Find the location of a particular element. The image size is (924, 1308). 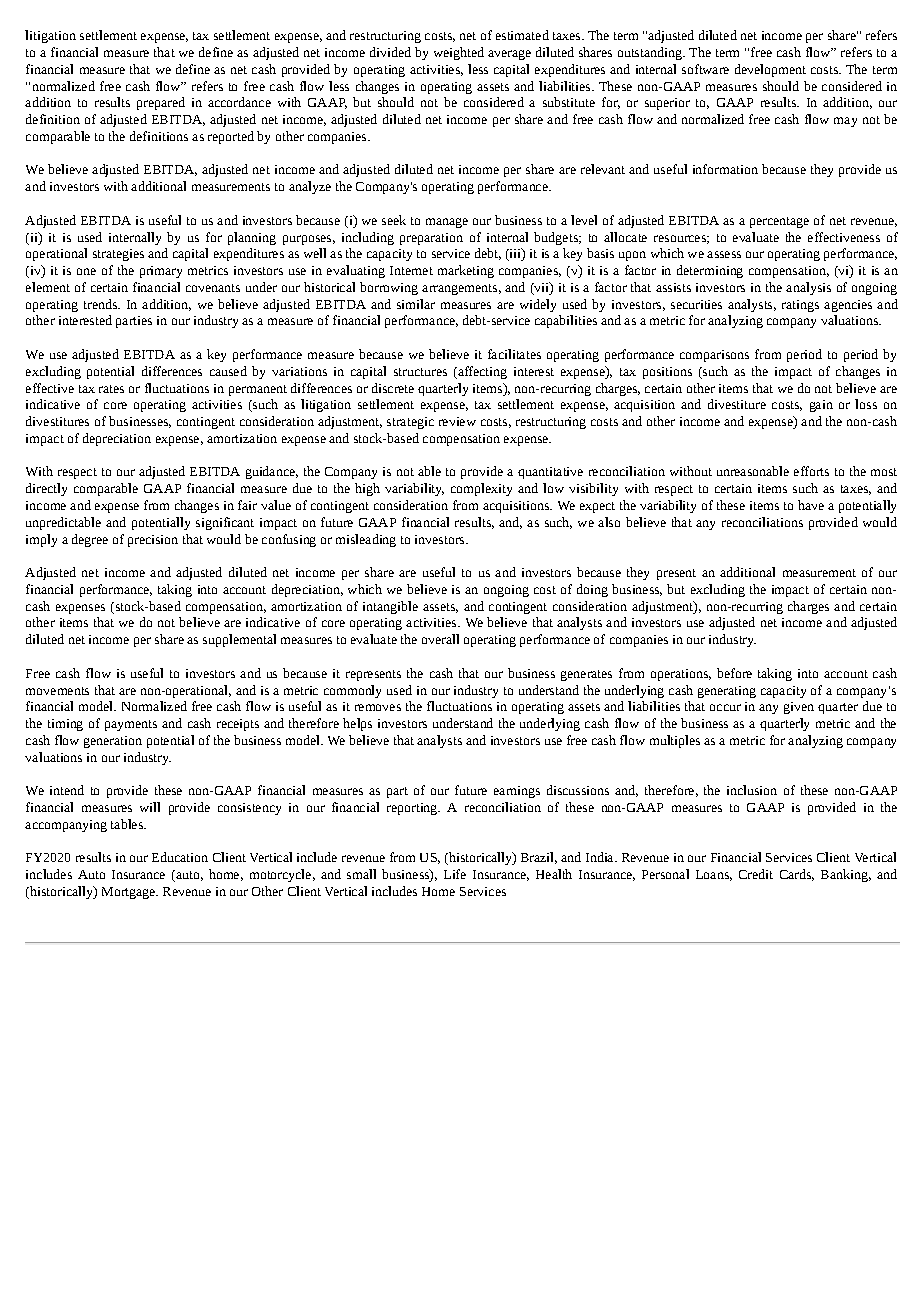

intangible is located at coordinates (390, 607).
